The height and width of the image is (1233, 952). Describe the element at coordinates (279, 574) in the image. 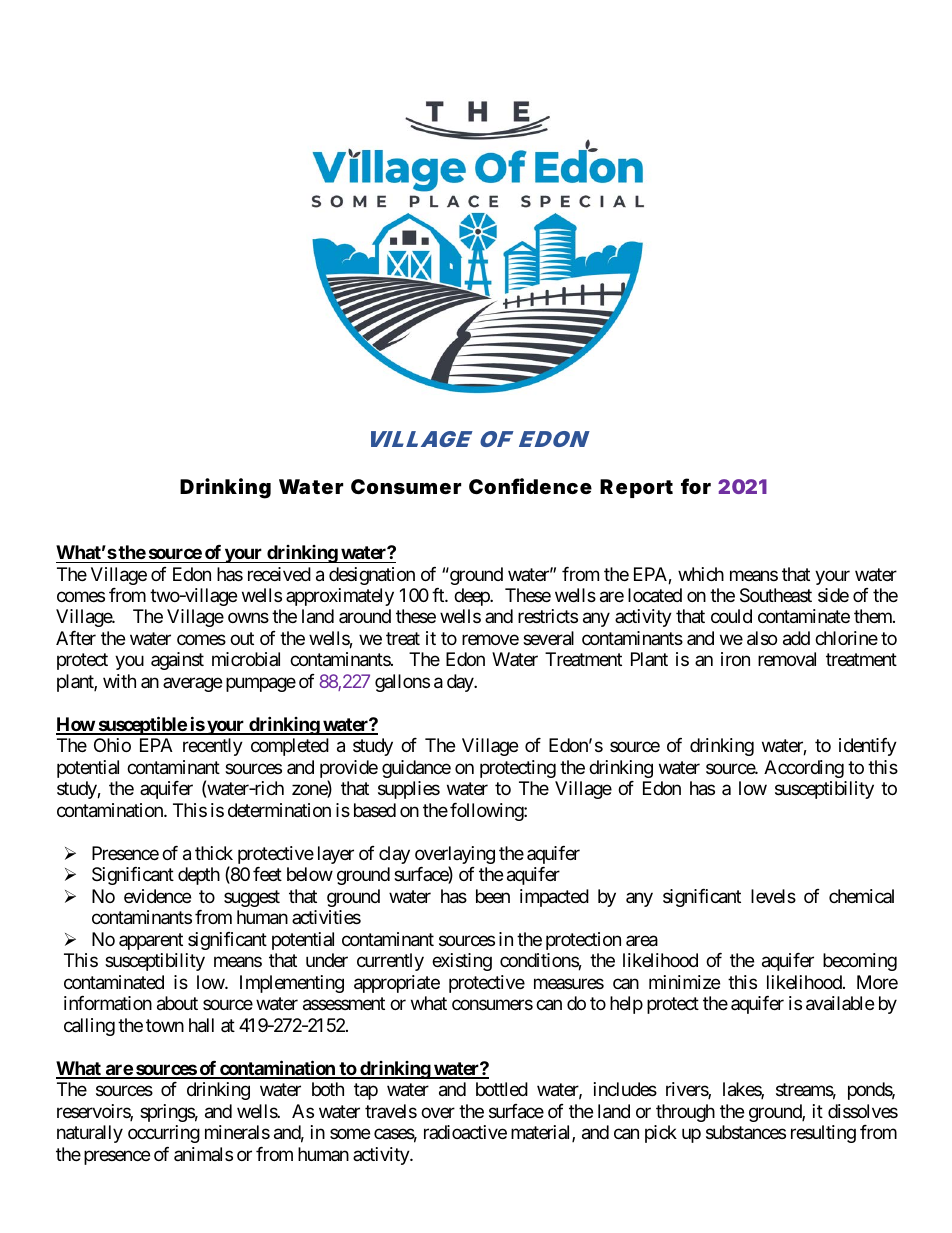

I see `received` at that location.
